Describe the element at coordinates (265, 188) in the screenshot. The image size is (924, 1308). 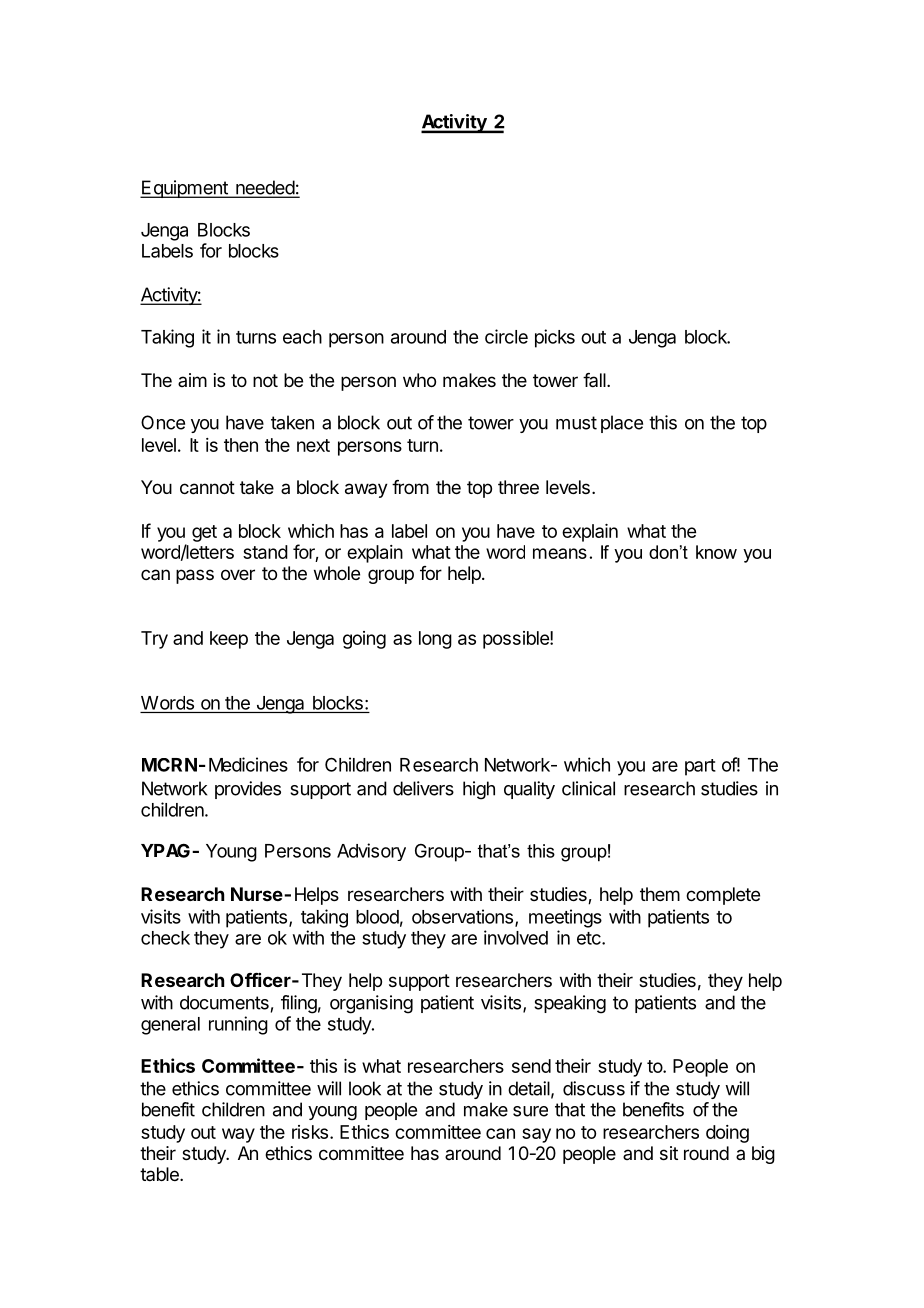
I see `needed` at that location.
